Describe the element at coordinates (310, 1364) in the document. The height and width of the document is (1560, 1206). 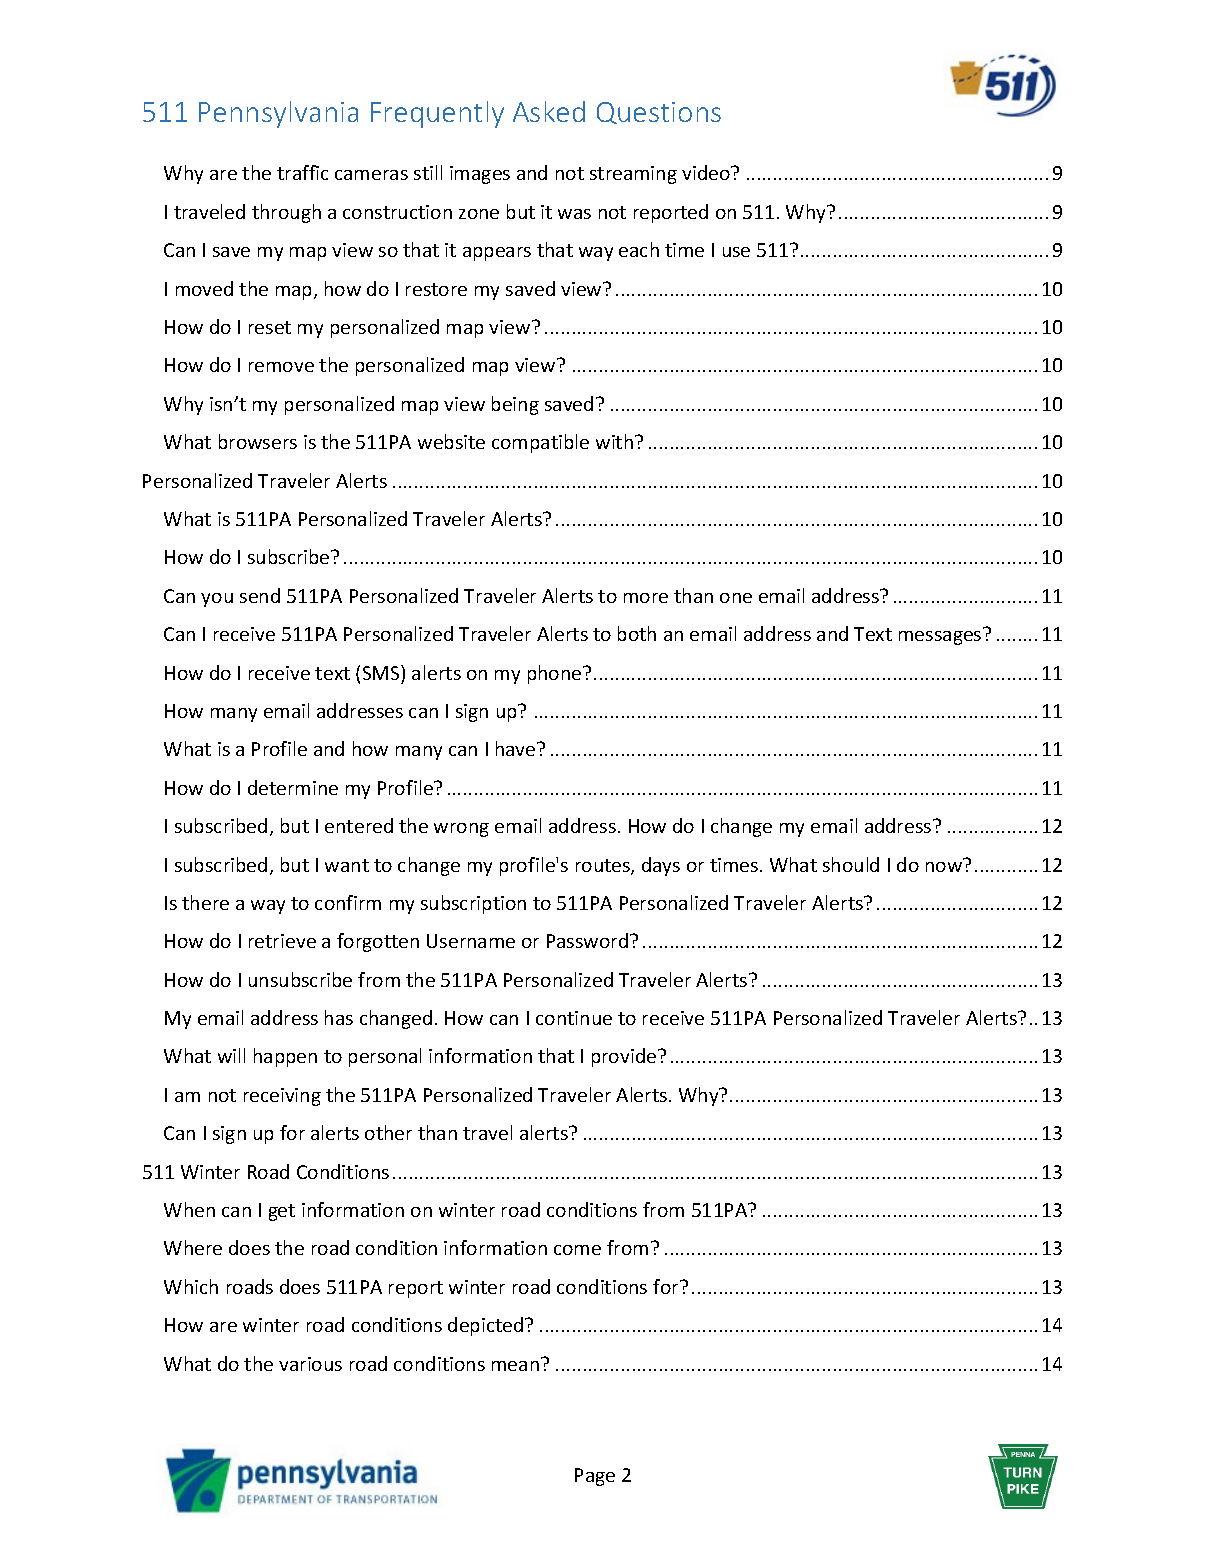
I see `various` at that location.
